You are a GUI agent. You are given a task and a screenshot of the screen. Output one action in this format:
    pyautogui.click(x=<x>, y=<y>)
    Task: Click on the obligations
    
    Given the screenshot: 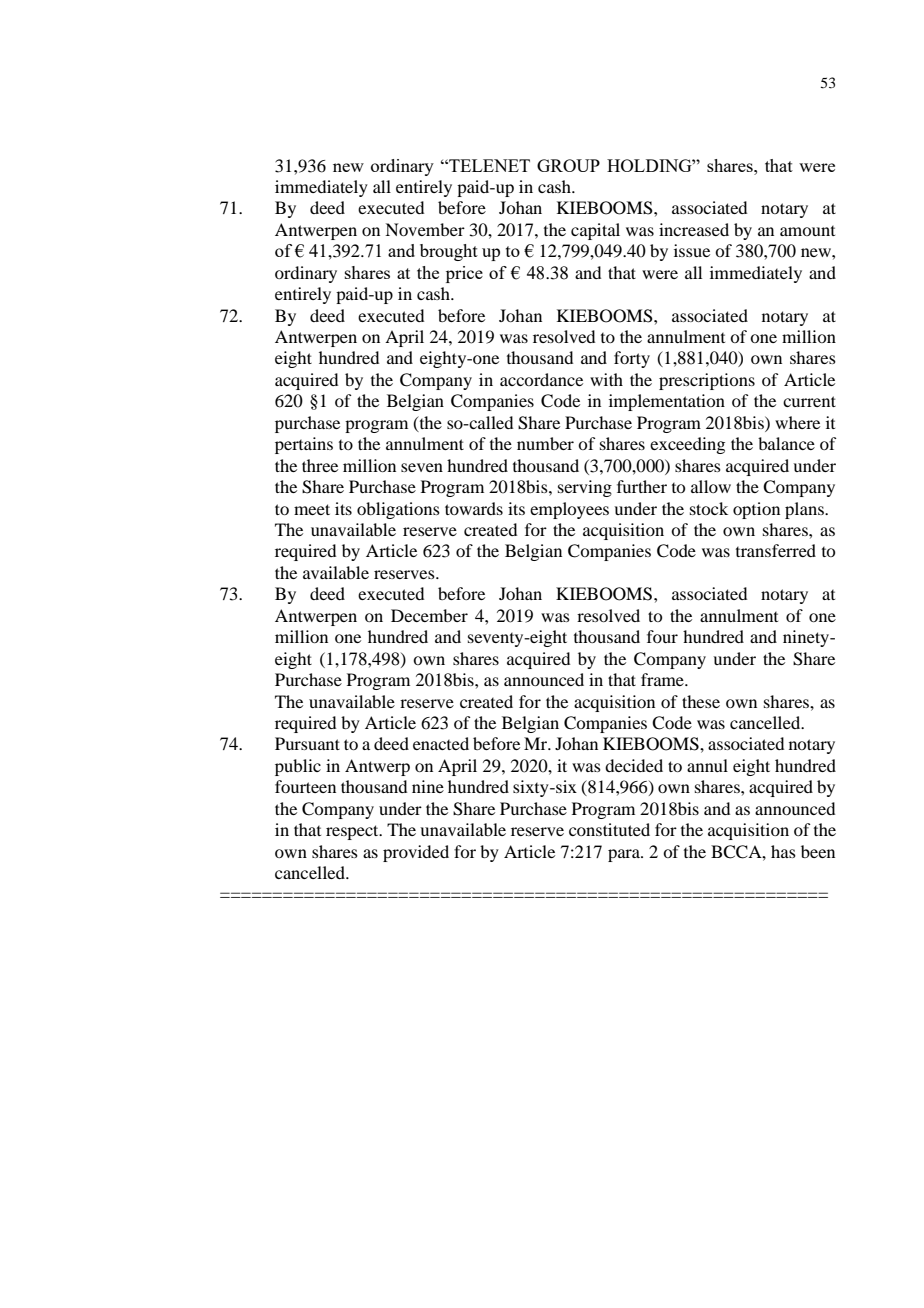 What is the action you would take?
    pyautogui.click(x=398, y=510)
